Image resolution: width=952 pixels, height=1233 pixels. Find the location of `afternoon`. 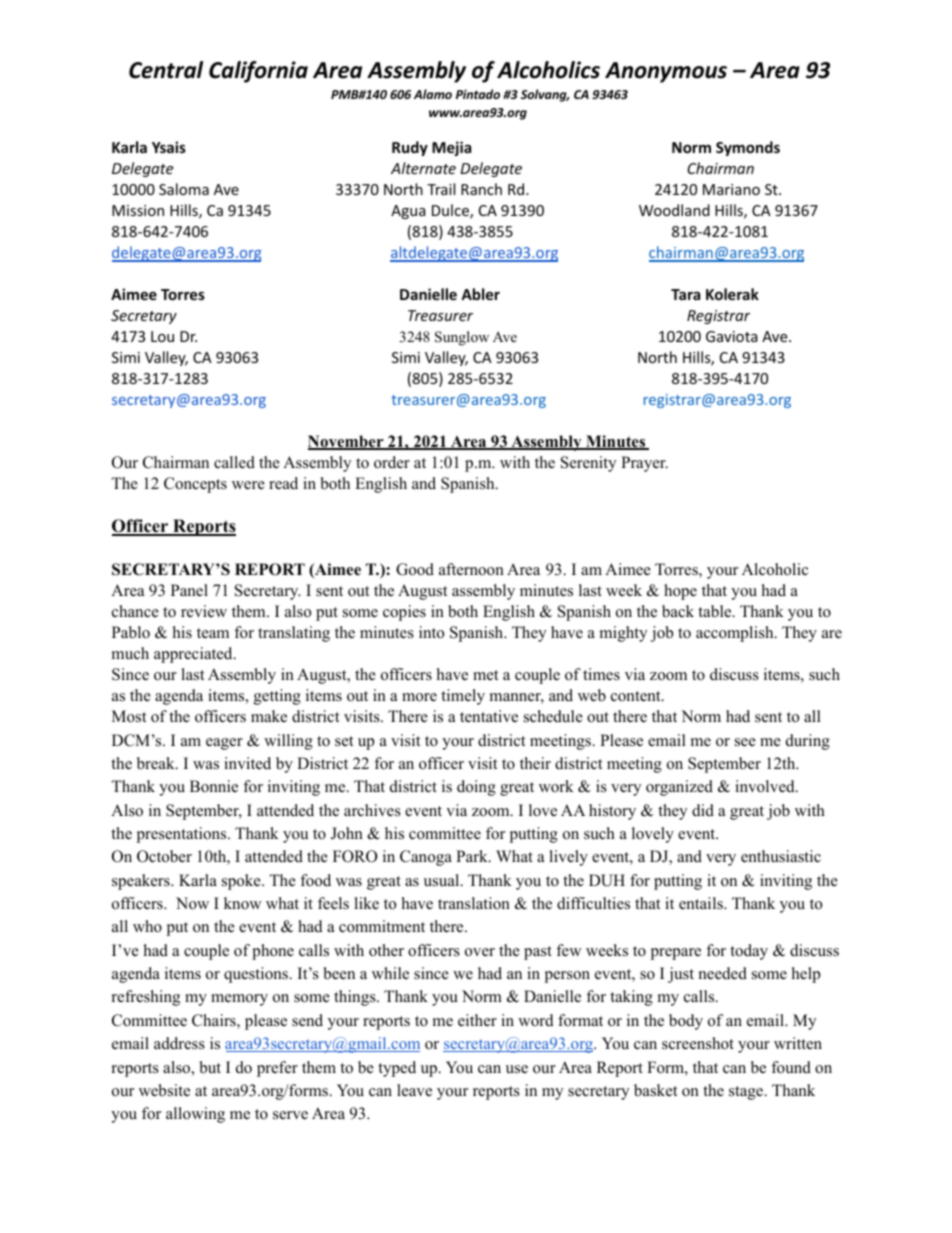

afternoon is located at coordinates (471, 569).
